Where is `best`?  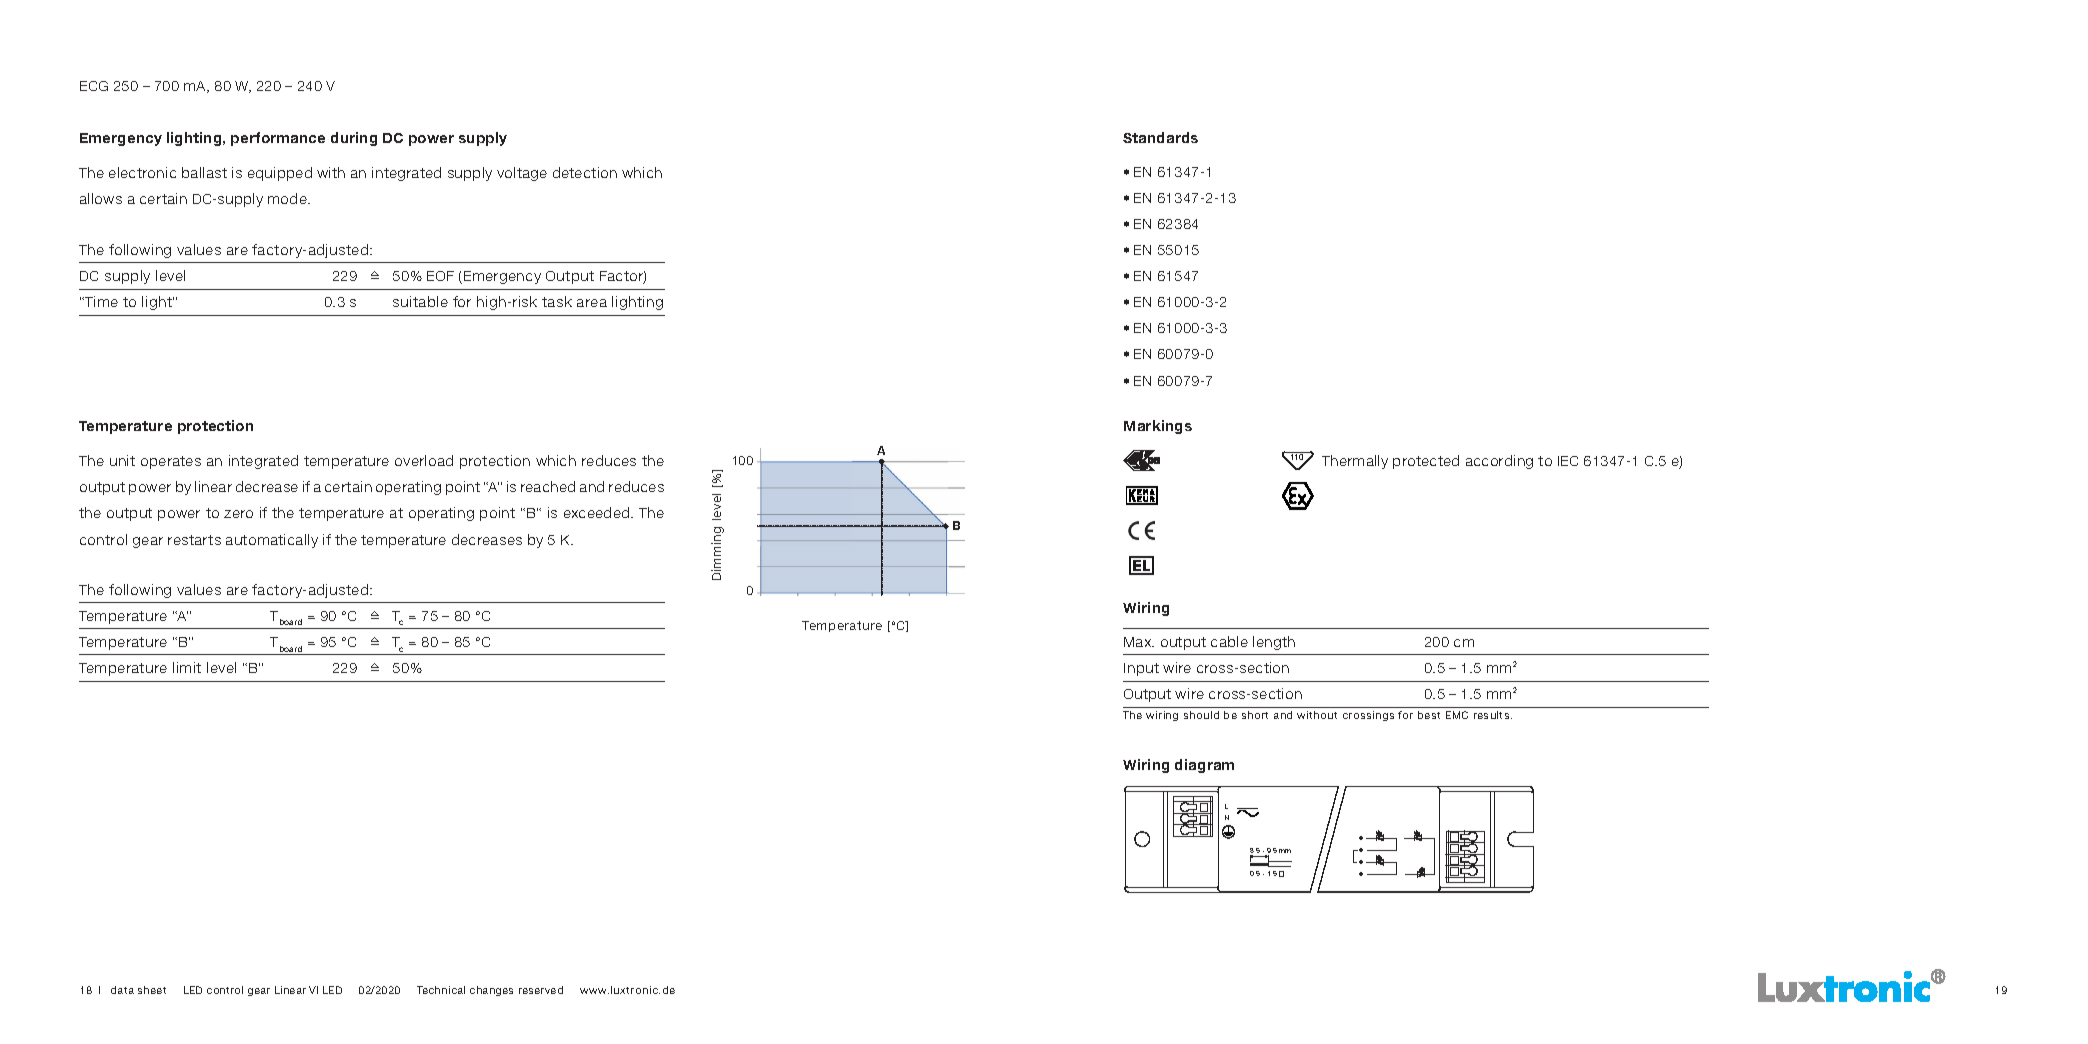
best is located at coordinates (1429, 715).
